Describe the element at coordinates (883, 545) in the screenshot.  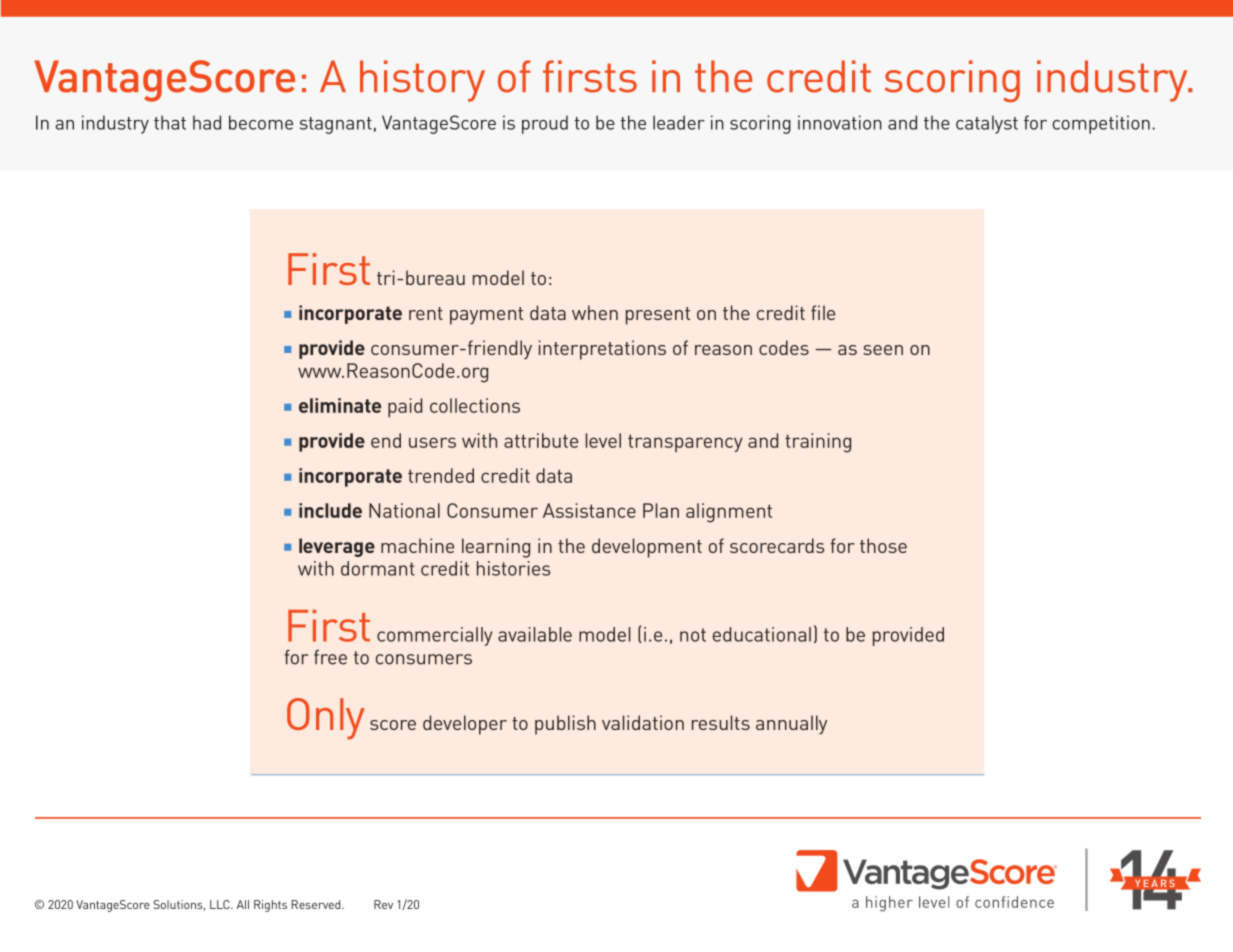
I see `those` at that location.
